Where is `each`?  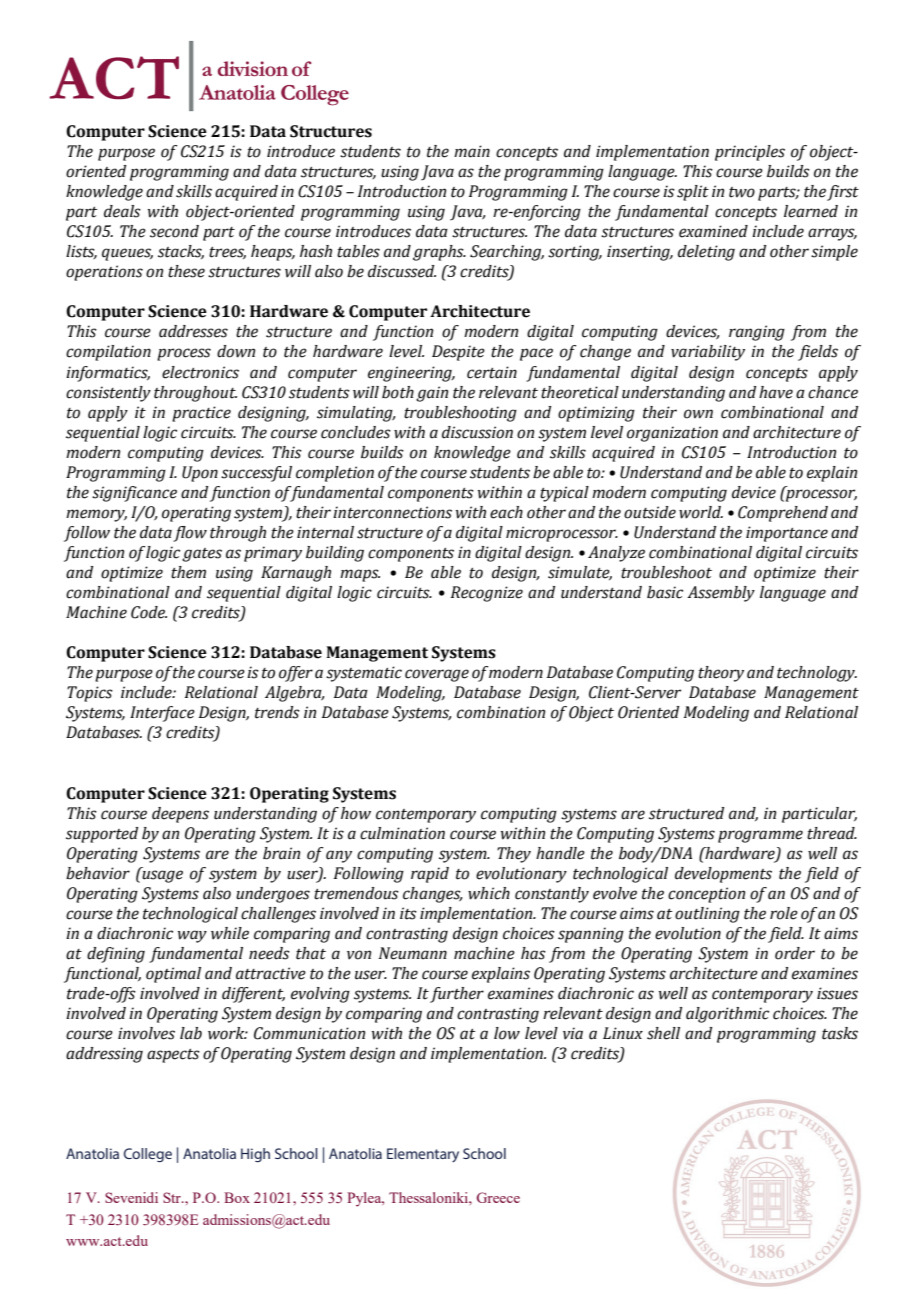
each is located at coordinates (506, 512).
